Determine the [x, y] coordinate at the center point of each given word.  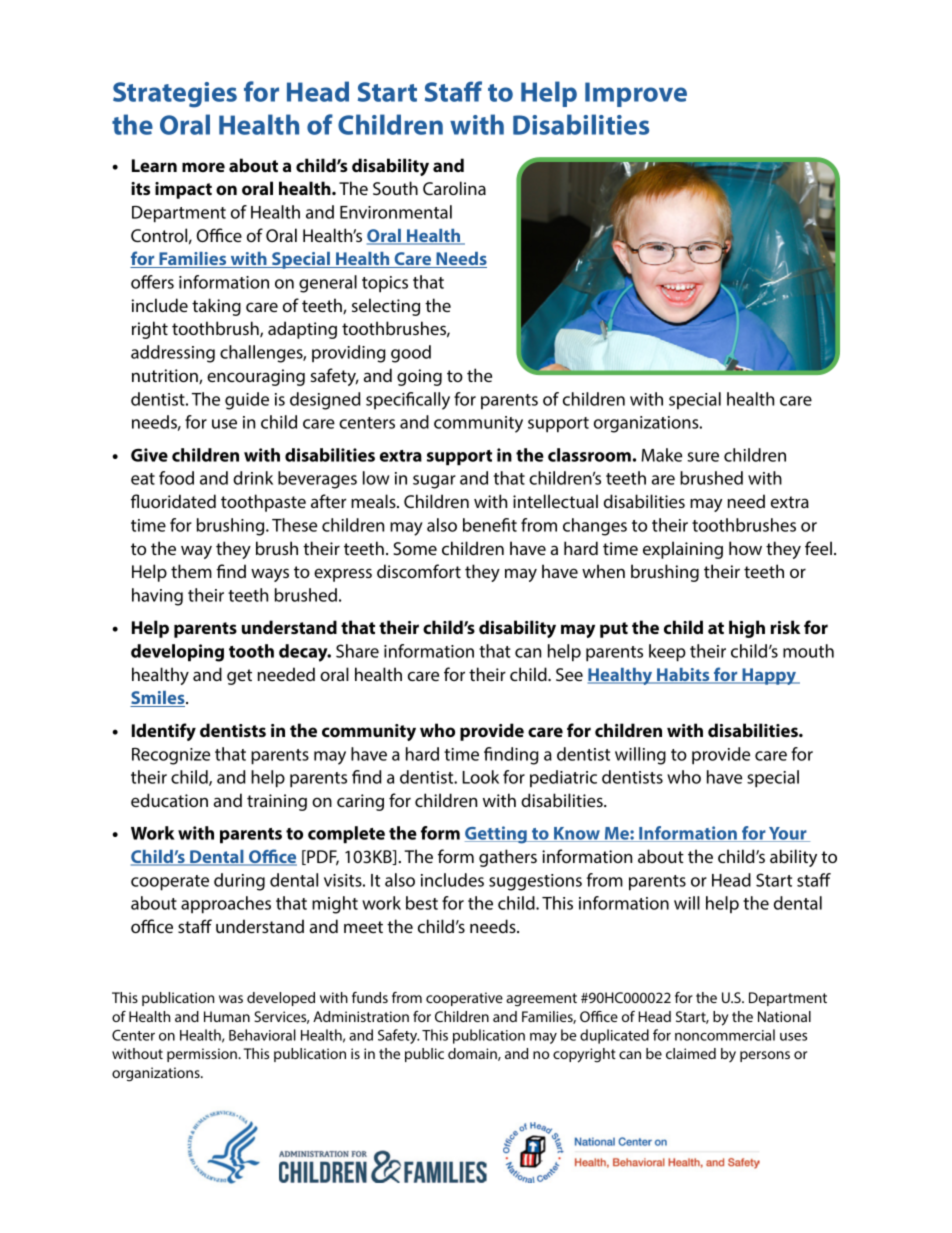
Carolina [454, 188]
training [277, 802]
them [191, 571]
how [745, 548]
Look [480, 777]
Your [788, 834]
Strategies [175, 95]
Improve [636, 94]
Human [227, 1016]
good [411, 354]
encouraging [256, 377]
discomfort [419, 571]
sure [703, 457]
